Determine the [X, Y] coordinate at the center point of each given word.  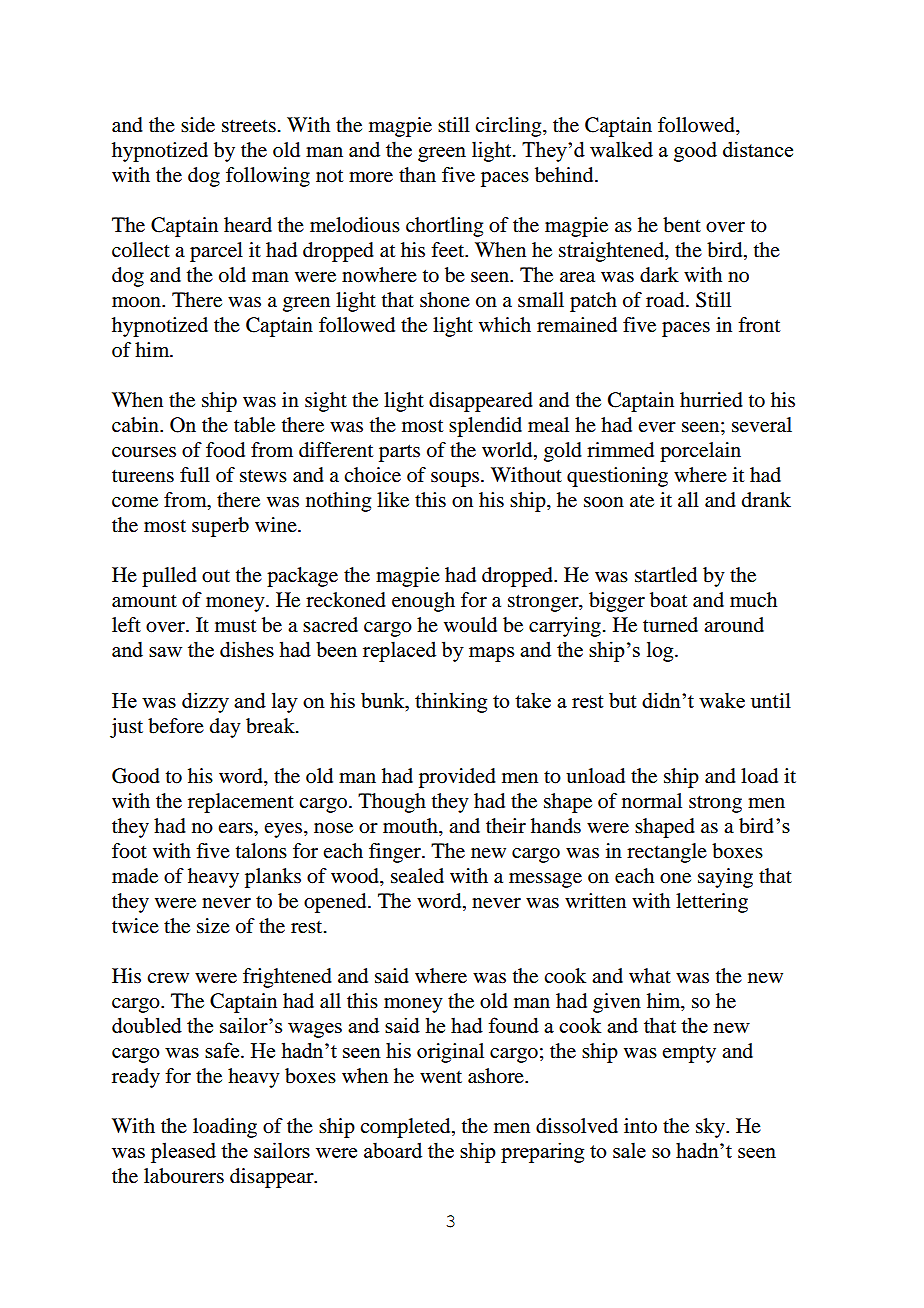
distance [758, 149]
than [417, 175]
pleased [183, 1152]
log [661, 651]
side [198, 125]
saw [165, 652]
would [470, 625]
